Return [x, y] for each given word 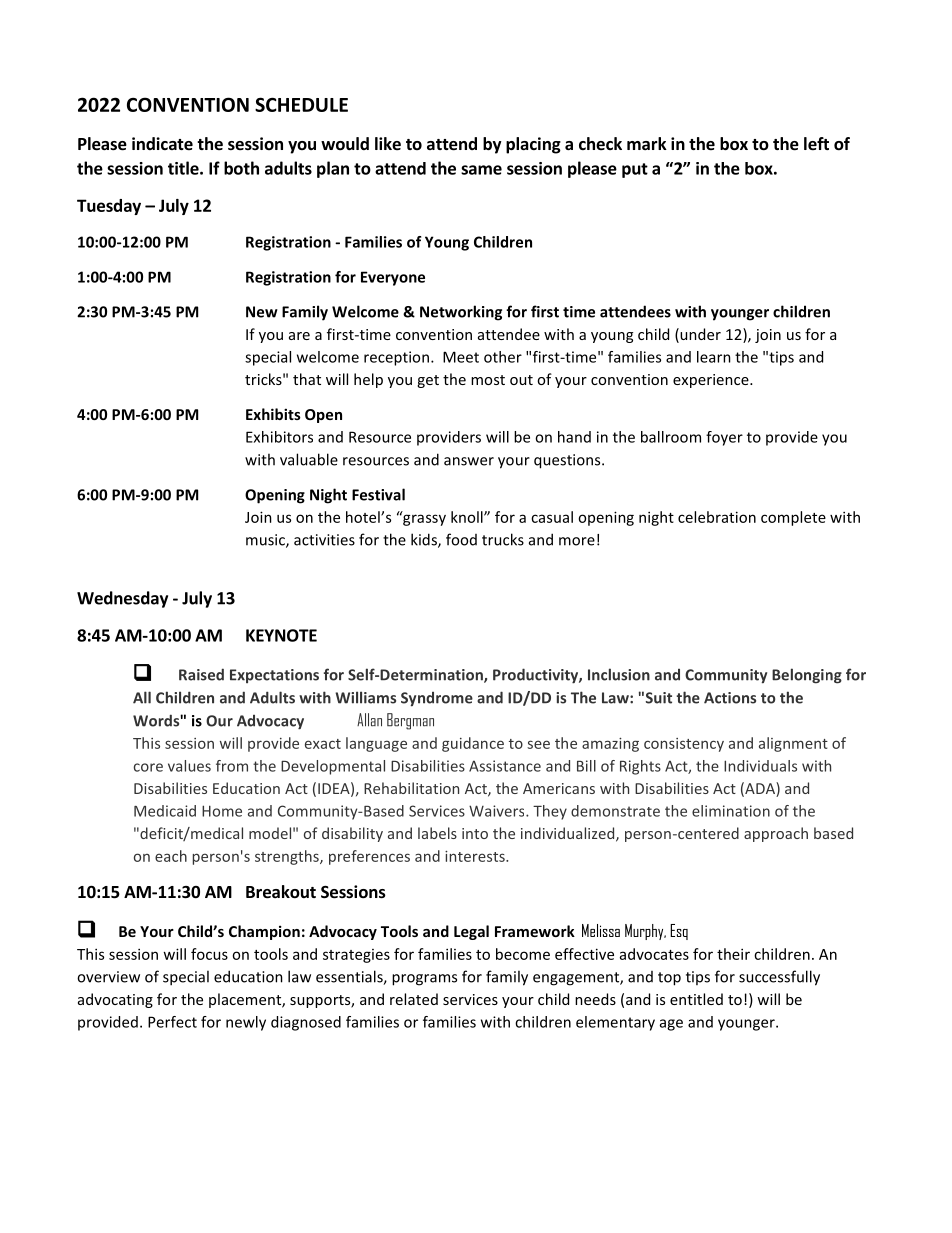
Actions [730, 698]
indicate [162, 144]
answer [469, 461]
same [481, 170]
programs [424, 980]
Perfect [172, 1022]
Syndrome [437, 699]
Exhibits [273, 414]
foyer [724, 438]
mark [647, 143]
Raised [201, 674]
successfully [779, 978]
